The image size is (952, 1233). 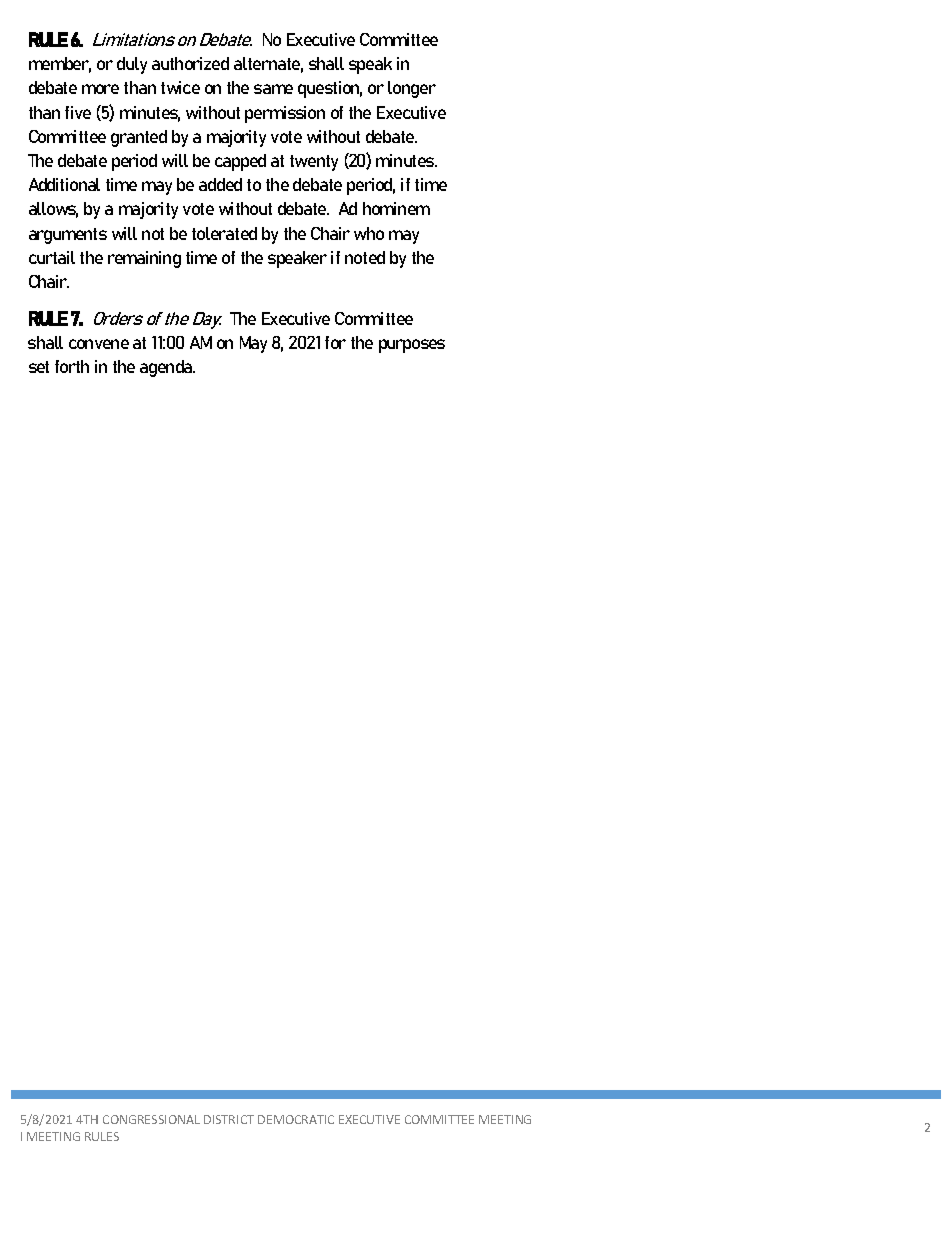 What do you see at coordinates (72, 366) in the screenshot?
I see `forth` at bounding box center [72, 366].
